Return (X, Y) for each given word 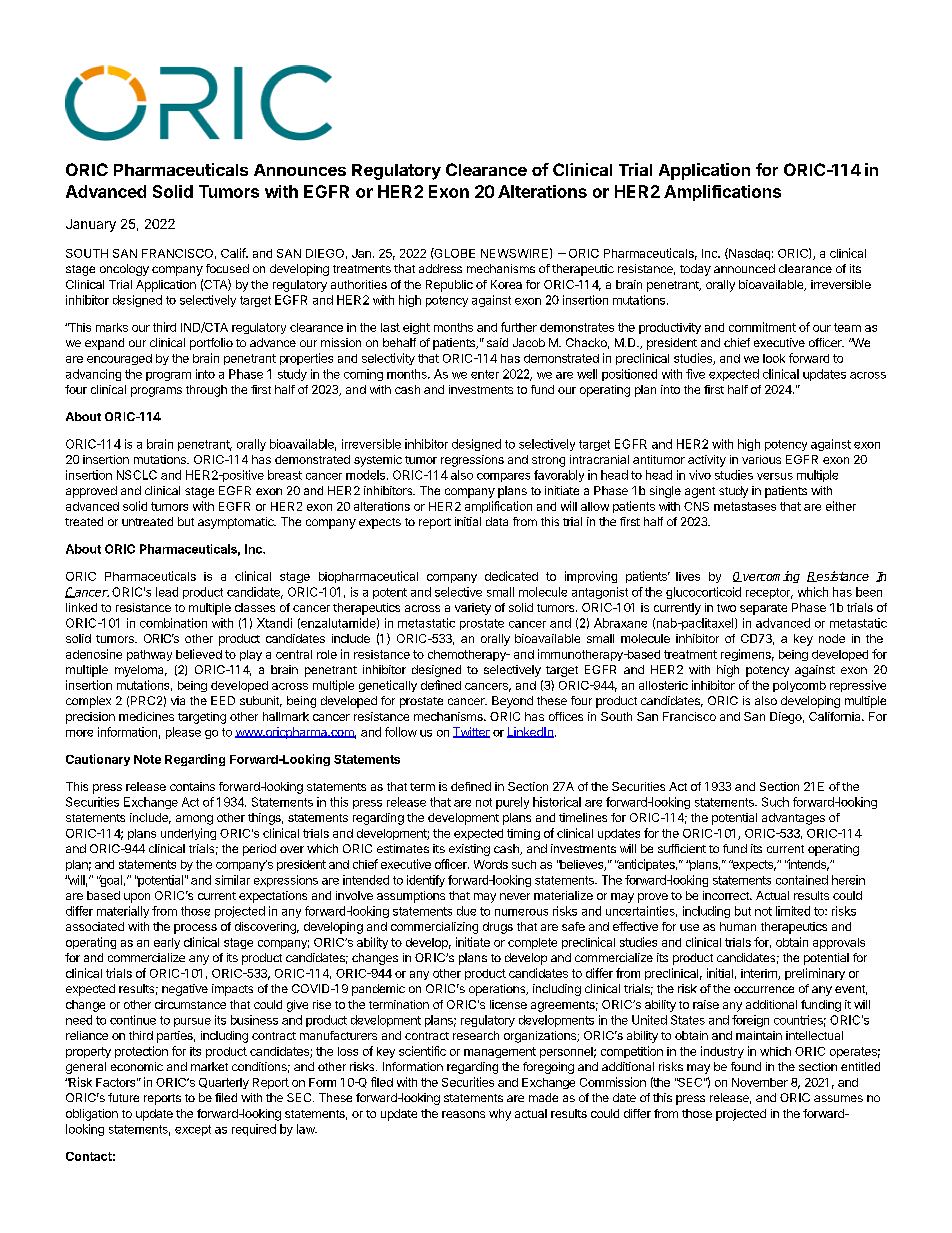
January (91, 225)
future (123, 1097)
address (440, 268)
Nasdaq (748, 254)
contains (192, 786)
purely (512, 803)
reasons (463, 1114)
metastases (745, 506)
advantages (793, 819)
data (497, 521)
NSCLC (137, 475)
